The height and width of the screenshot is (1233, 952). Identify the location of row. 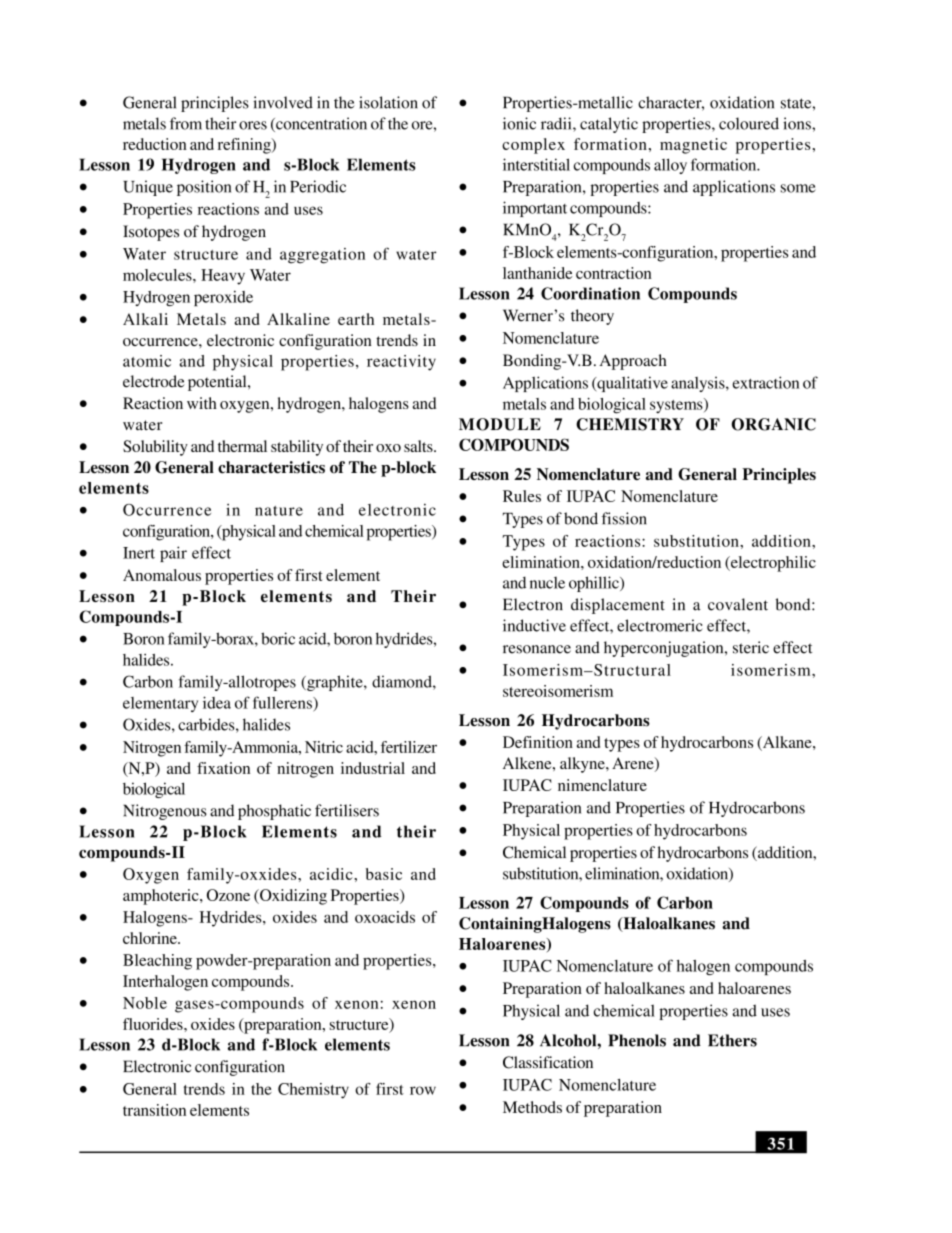
(423, 1090).
